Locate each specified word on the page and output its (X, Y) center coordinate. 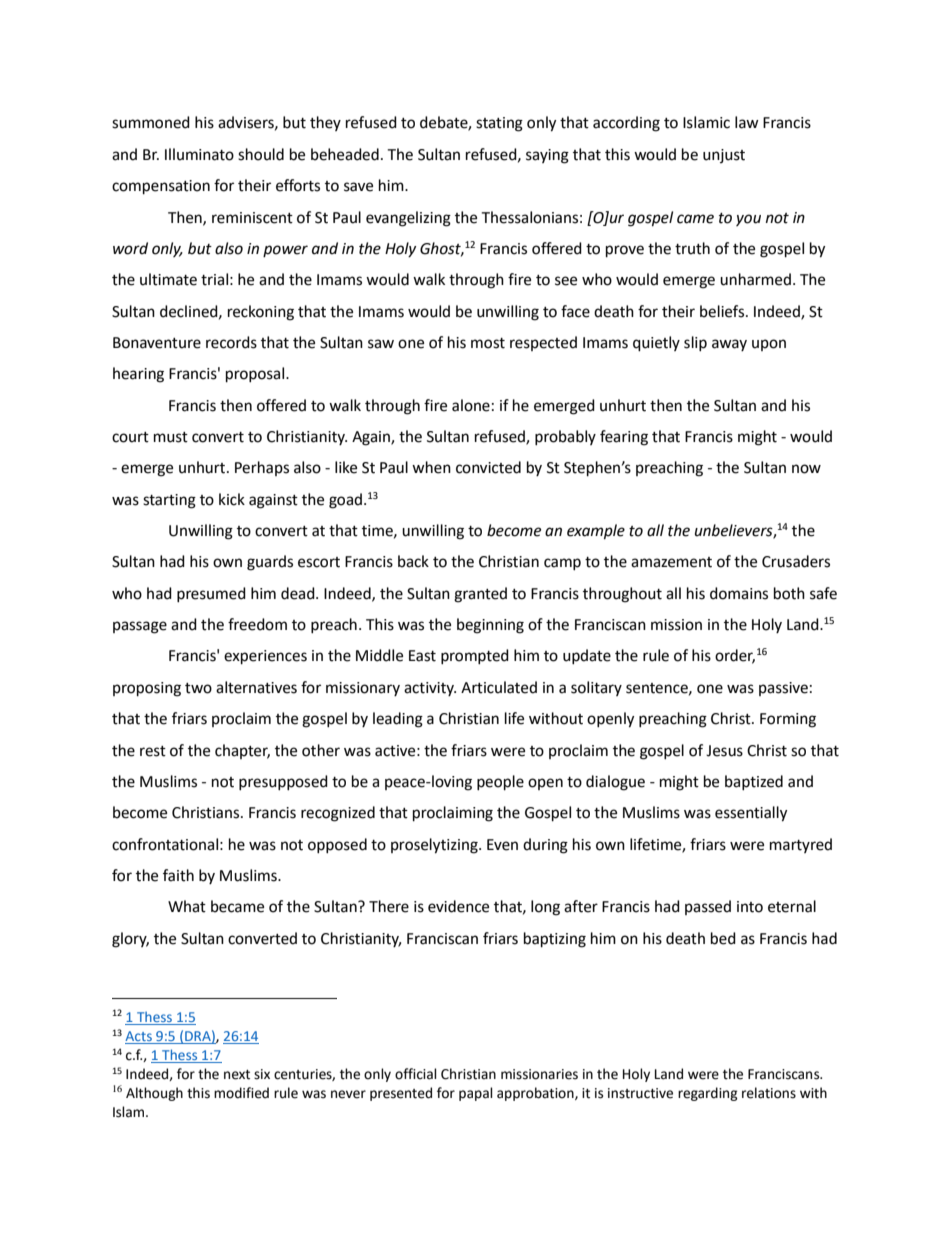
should (261, 154)
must (171, 437)
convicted (488, 467)
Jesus (724, 751)
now (806, 469)
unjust (724, 156)
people (500, 783)
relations (769, 1093)
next (237, 1075)
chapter (242, 751)
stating (499, 124)
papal (476, 1094)
